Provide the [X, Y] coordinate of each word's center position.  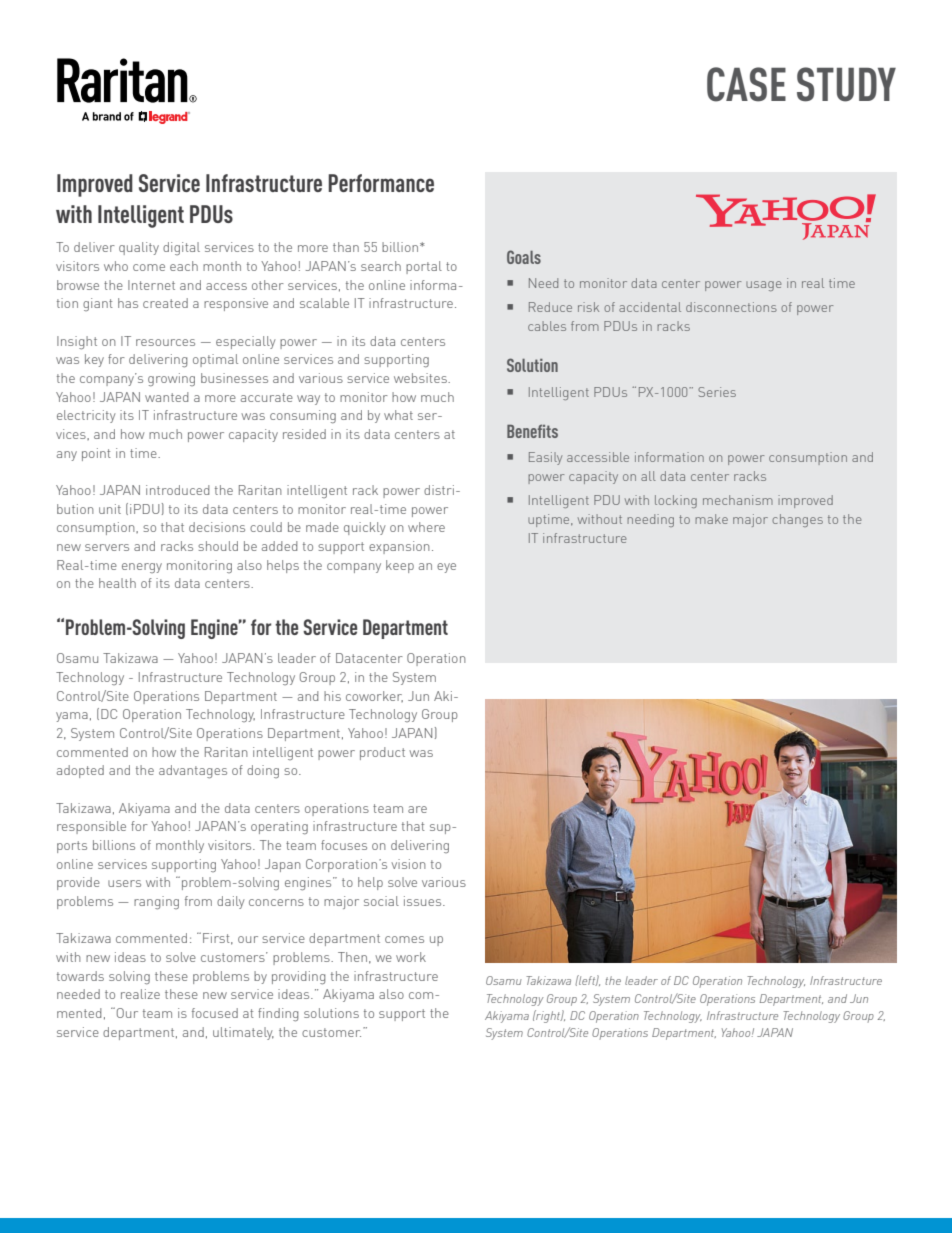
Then [352, 957]
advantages [193, 772]
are [417, 809]
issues [424, 901]
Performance [381, 183]
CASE [746, 84]
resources [165, 342]
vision [408, 864]
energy [142, 568]
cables [547, 326]
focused [215, 1013]
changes [797, 520]
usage [763, 286]
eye [446, 568]
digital [181, 248]
